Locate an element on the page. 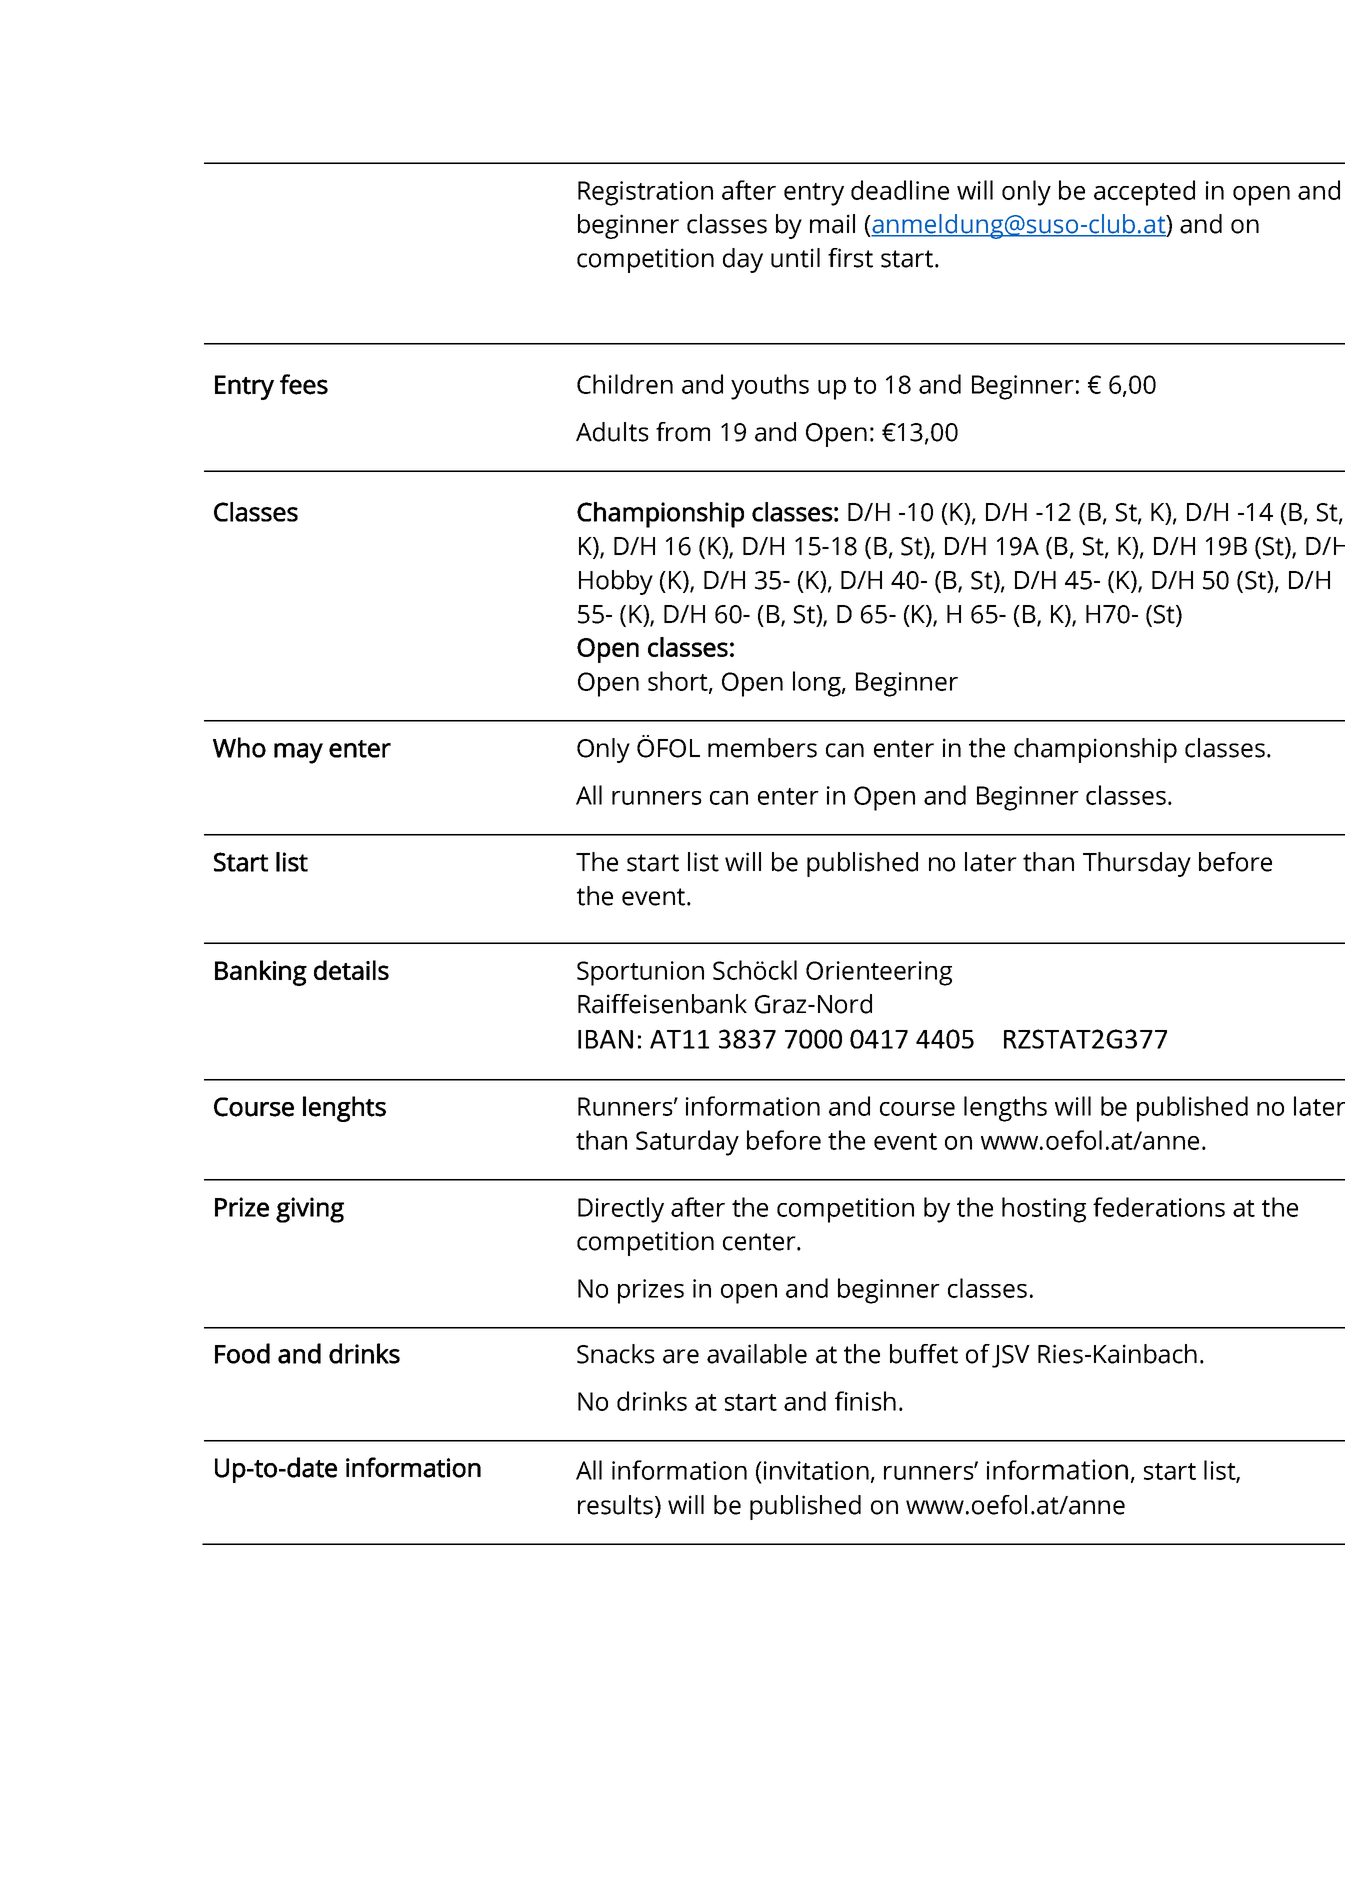 Image resolution: width=1345 pixels, height=1902 pixels. fees is located at coordinates (304, 384).
